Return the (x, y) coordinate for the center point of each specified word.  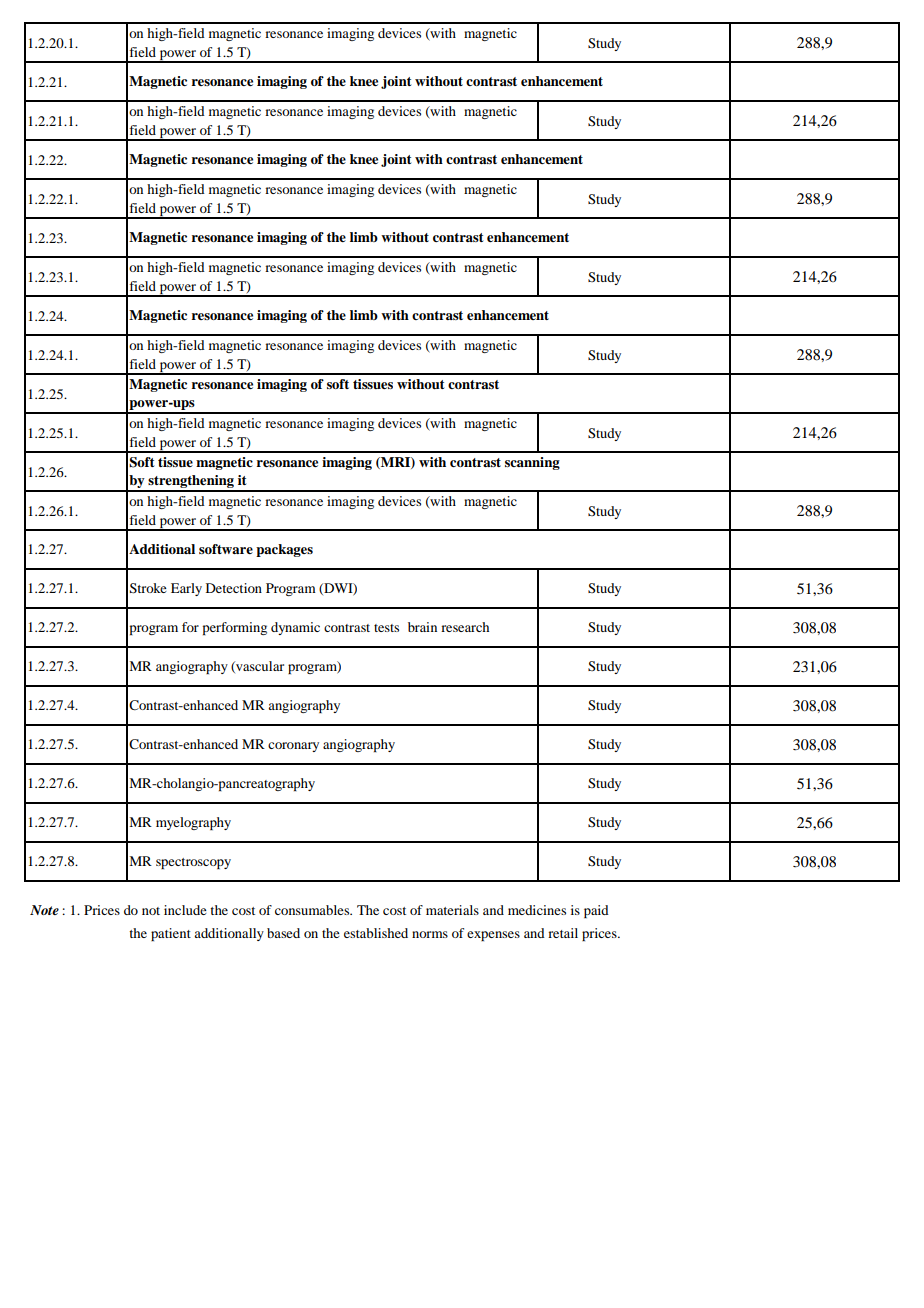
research (465, 627)
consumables (313, 910)
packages (284, 550)
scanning (532, 463)
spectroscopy (193, 863)
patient (171, 934)
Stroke (148, 588)
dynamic (295, 628)
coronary (293, 747)
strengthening (191, 483)
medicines (537, 910)
